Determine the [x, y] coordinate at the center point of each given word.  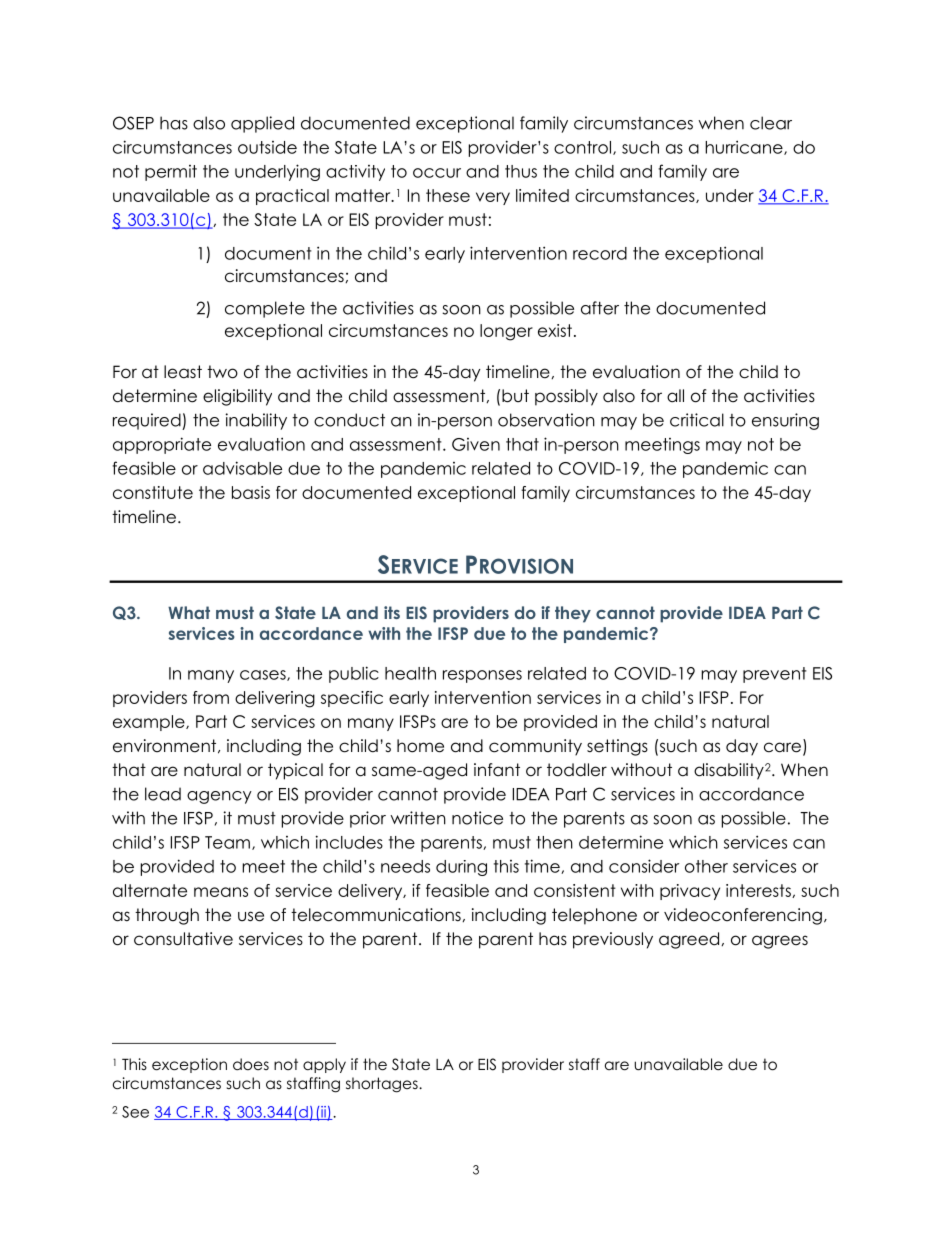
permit [171, 173]
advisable [242, 468]
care [782, 747]
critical [697, 420]
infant [497, 769]
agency [219, 797]
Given [476, 444]
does [251, 1064]
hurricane [745, 147]
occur [437, 173]
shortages [383, 1085]
